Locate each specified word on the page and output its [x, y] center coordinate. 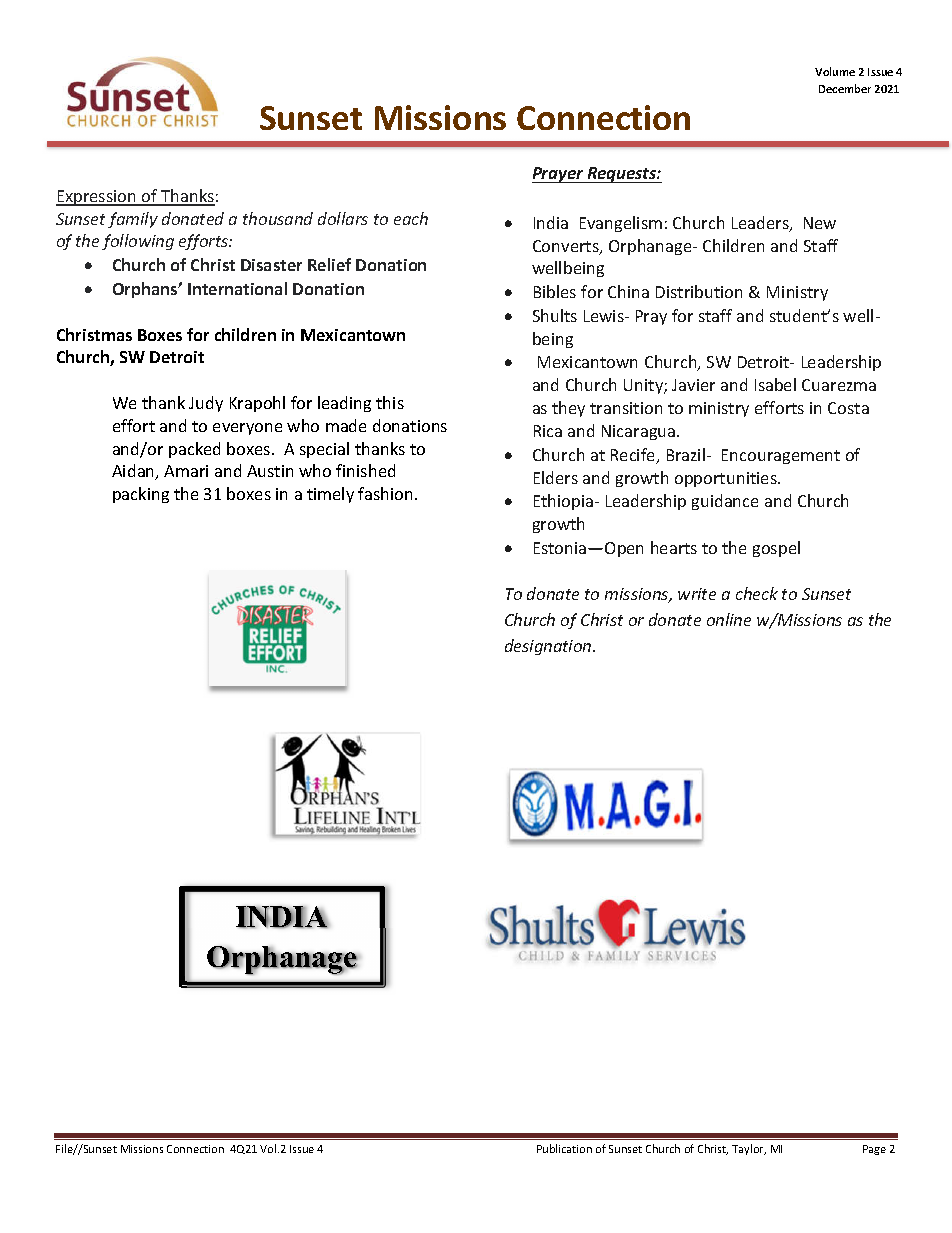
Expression [97, 198]
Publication [564, 1148]
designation [549, 647]
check [757, 593]
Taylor [749, 1149]
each [411, 218]
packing [141, 495]
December [845, 88]
